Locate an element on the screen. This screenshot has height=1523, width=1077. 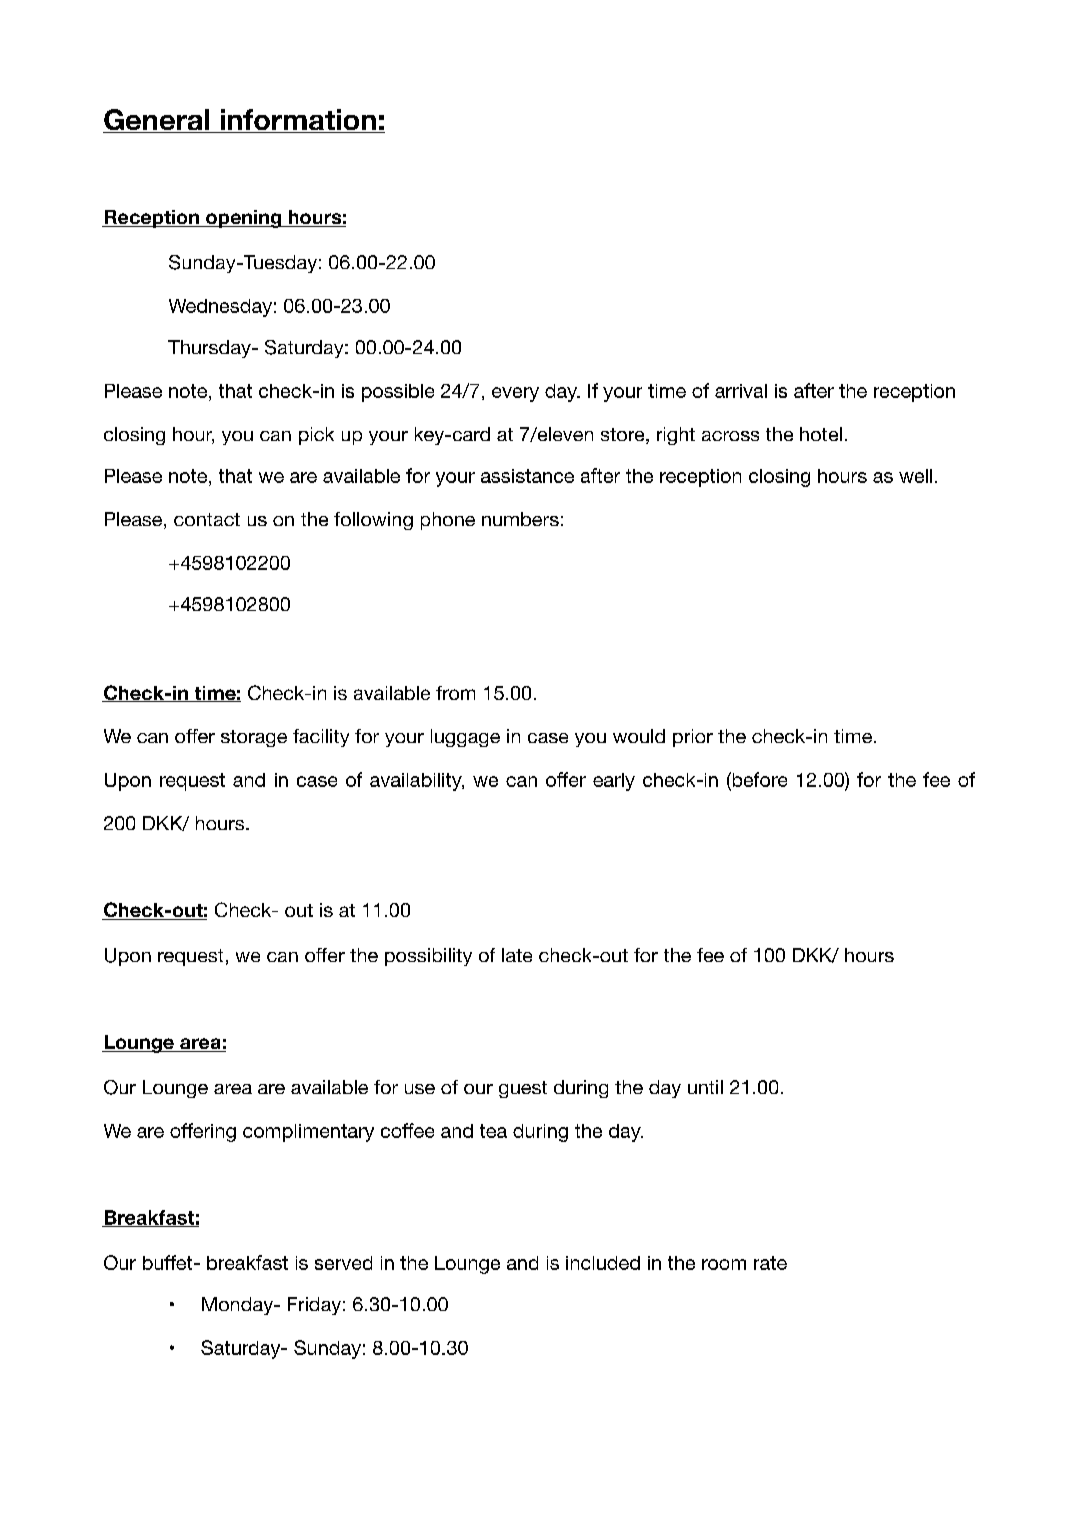
hotel is located at coordinates (821, 434).
